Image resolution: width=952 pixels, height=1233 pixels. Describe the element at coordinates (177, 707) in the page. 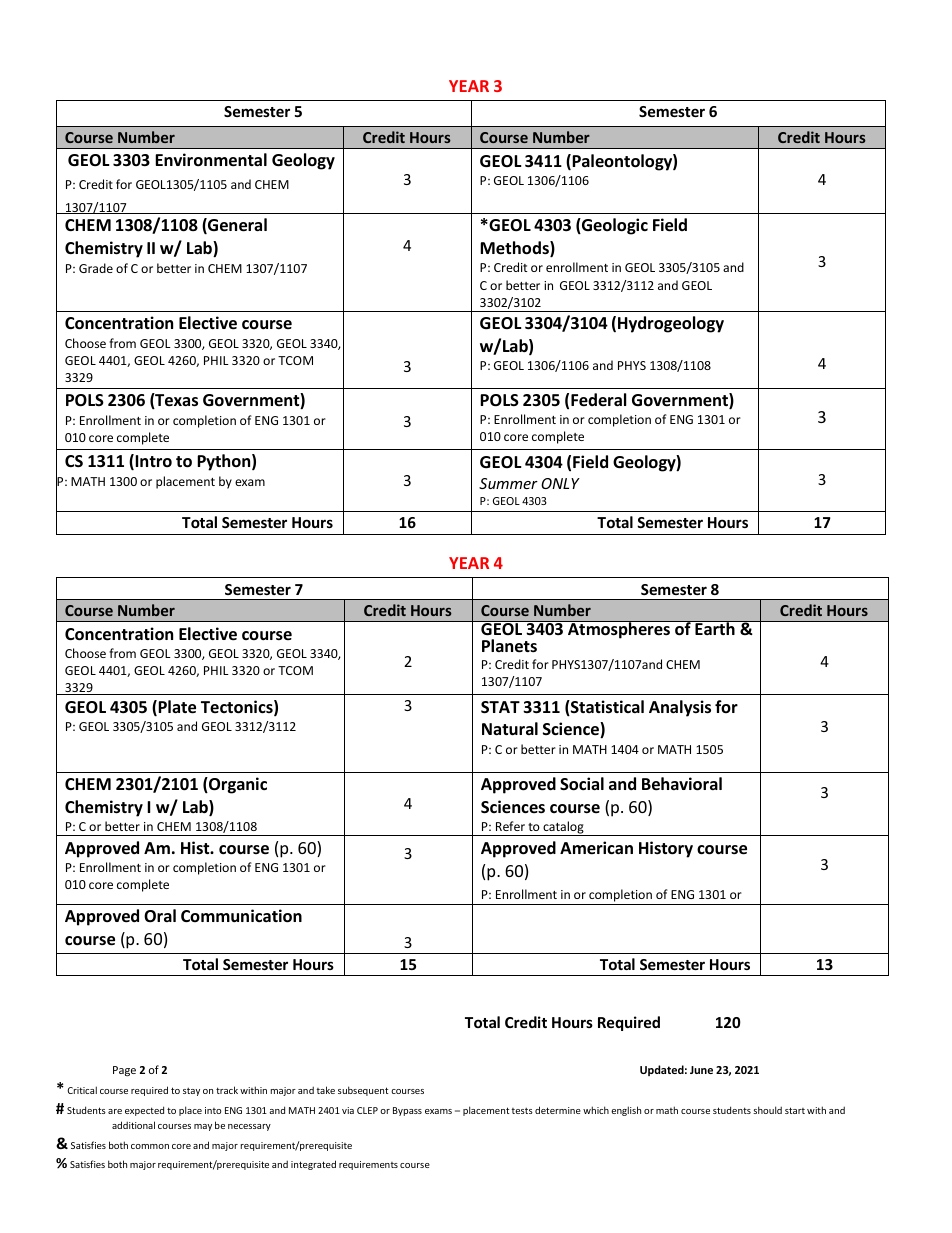

I see `Plate` at that location.
